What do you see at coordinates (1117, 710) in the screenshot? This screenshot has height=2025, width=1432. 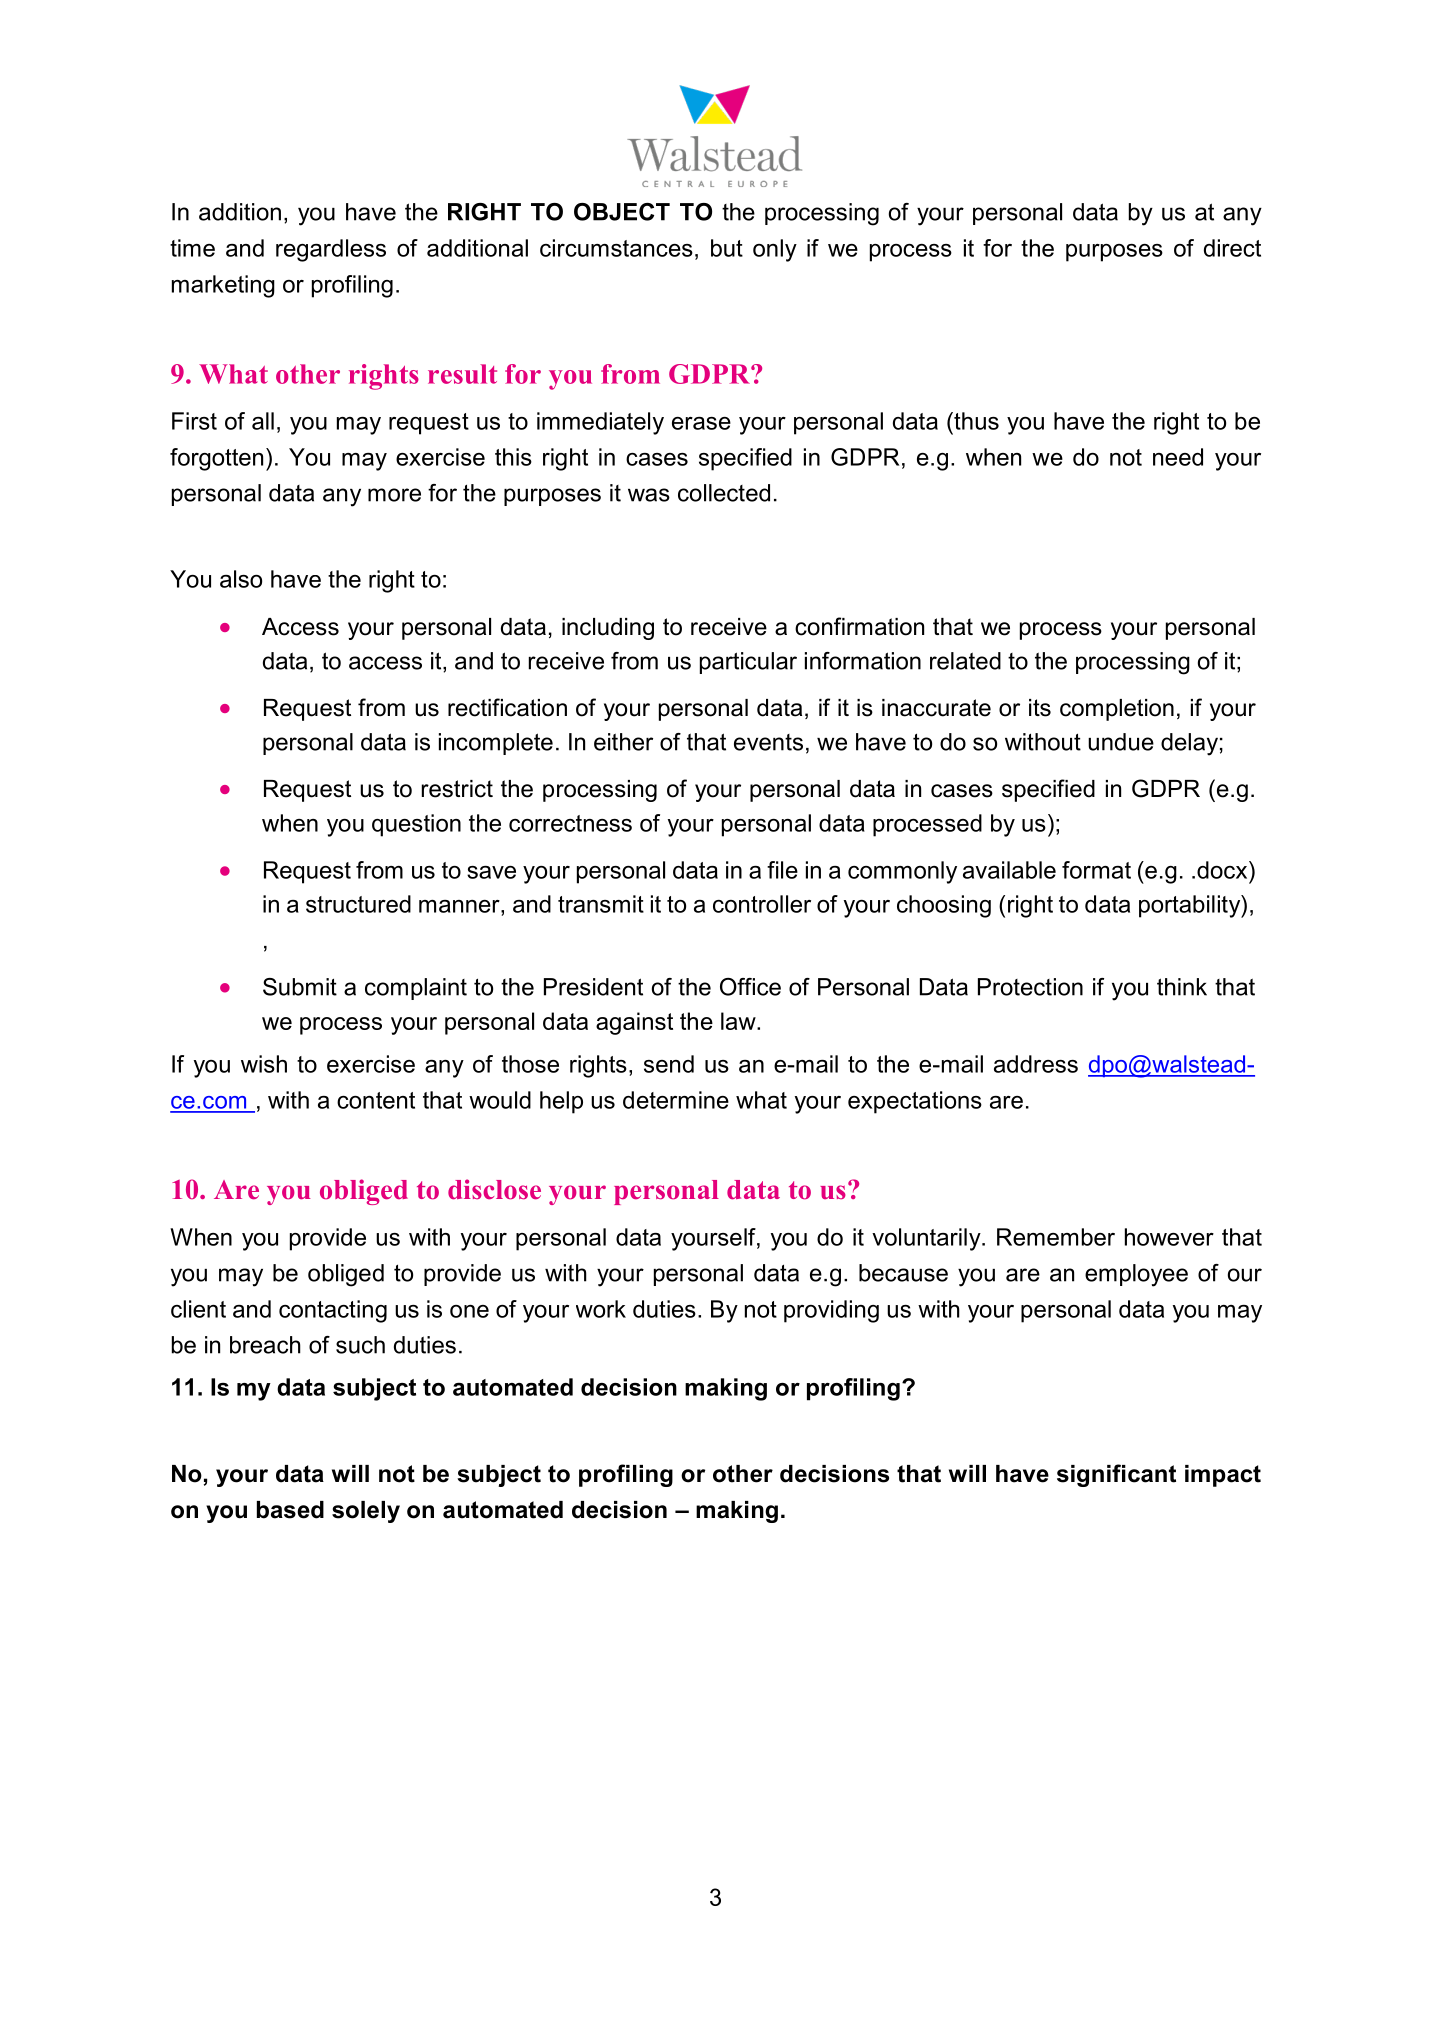 I see `completion` at bounding box center [1117, 710].
